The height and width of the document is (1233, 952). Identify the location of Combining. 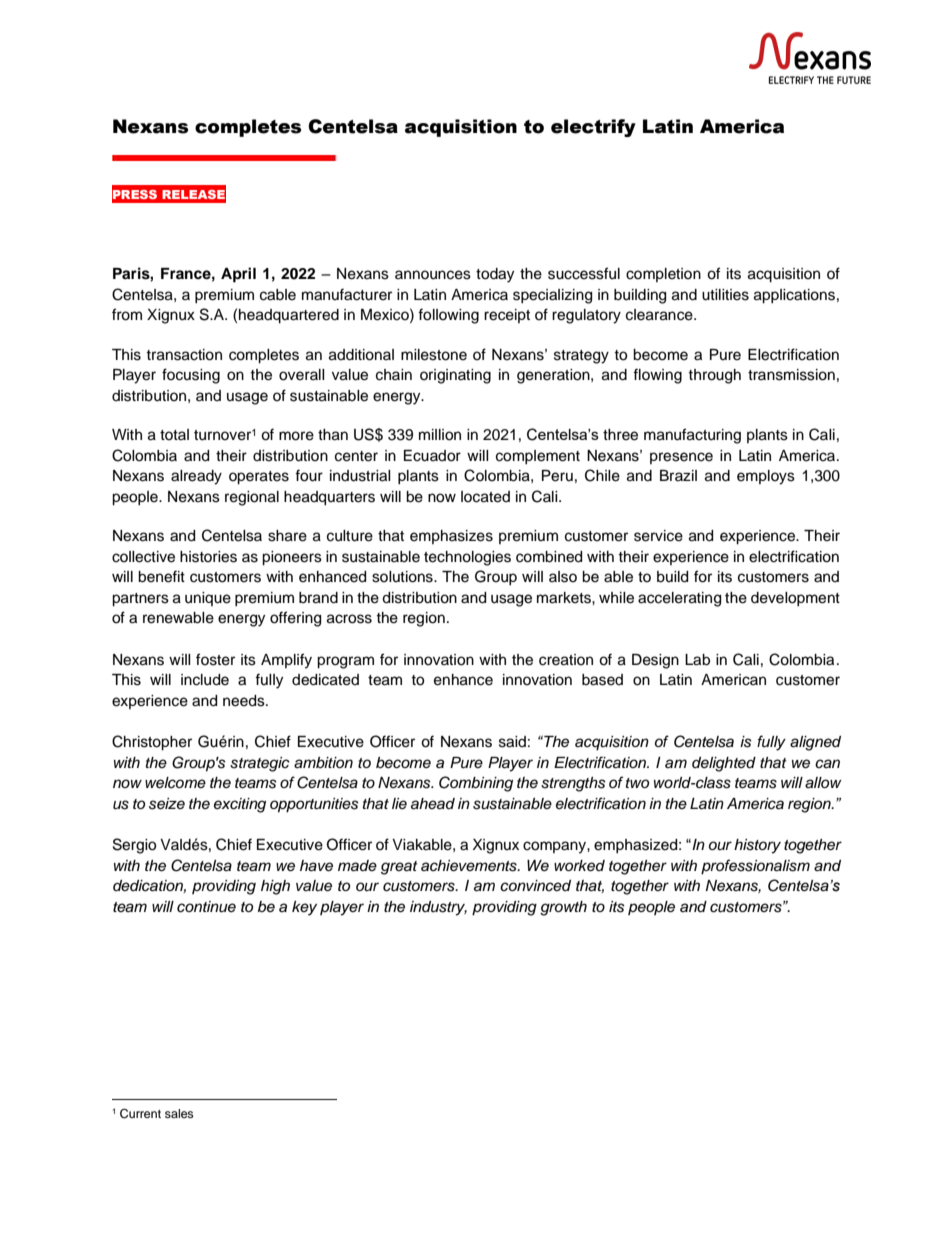
(476, 784).
